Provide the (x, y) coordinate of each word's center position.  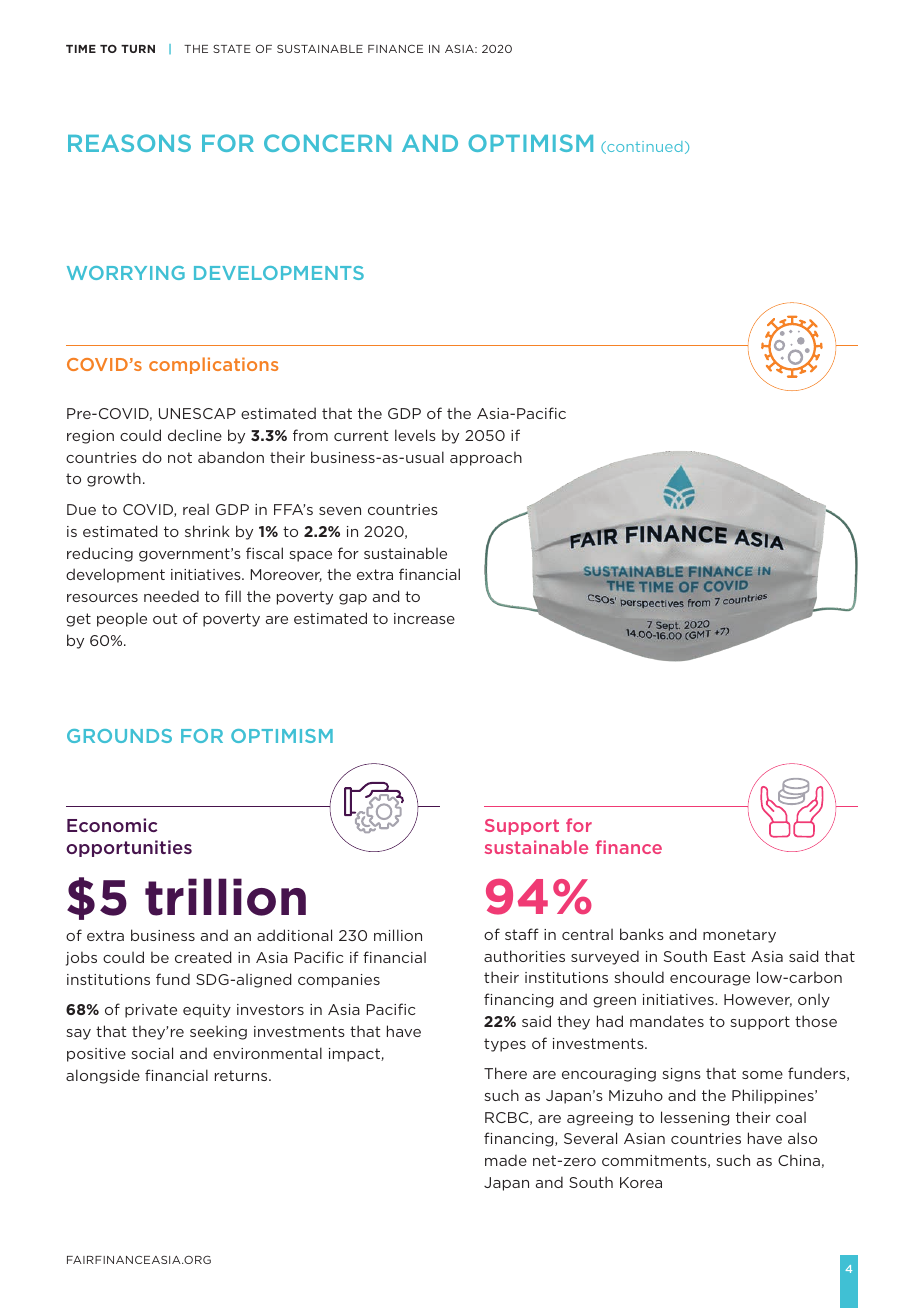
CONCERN (327, 143)
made (506, 1160)
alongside (103, 1076)
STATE (232, 48)
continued (643, 147)
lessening (695, 1118)
